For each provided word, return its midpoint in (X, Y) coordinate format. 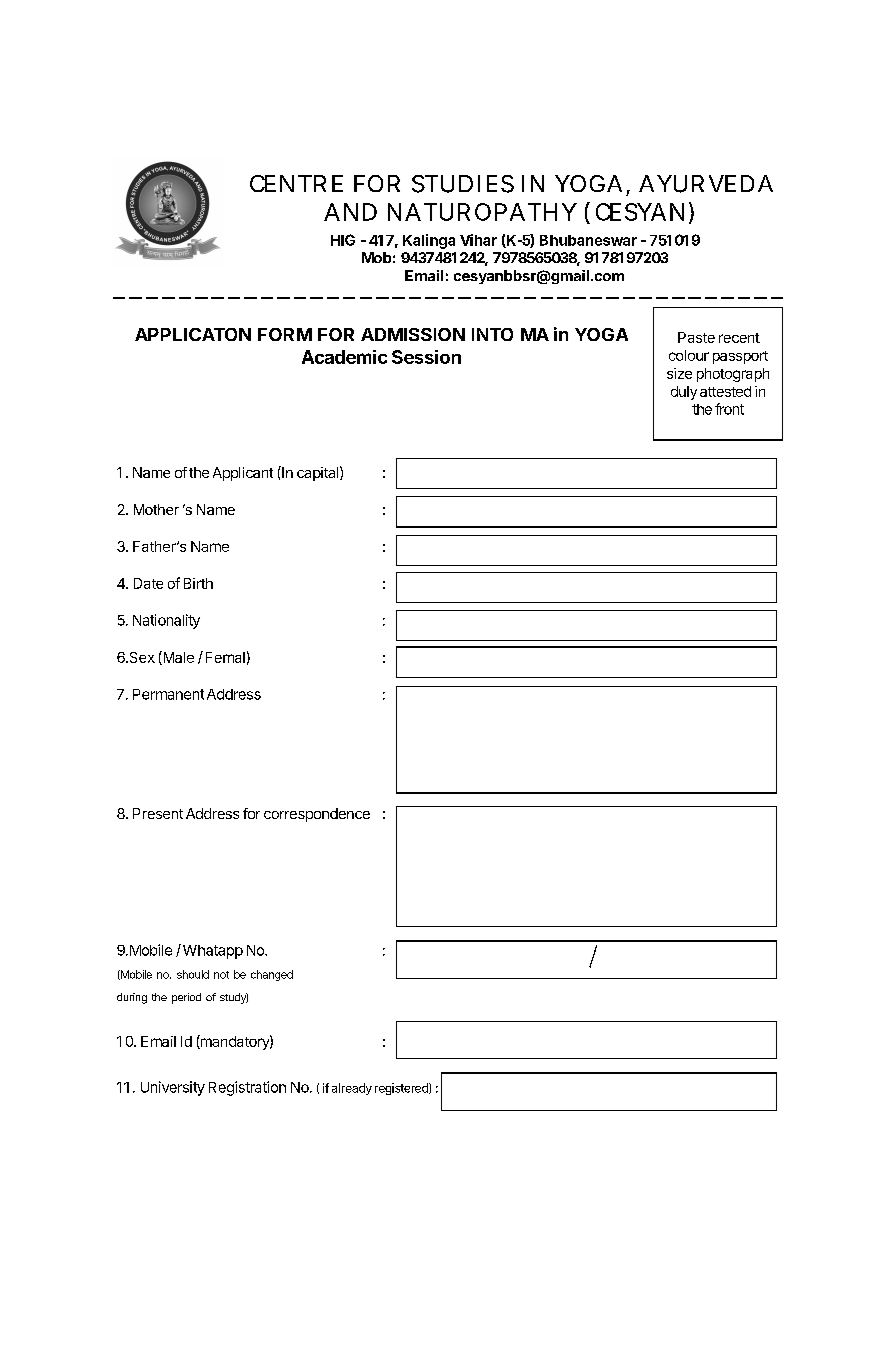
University (173, 1088)
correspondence (317, 815)
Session (426, 357)
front (729, 409)
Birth (198, 583)
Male (177, 658)
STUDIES (463, 184)
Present (158, 813)
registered (402, 1089)
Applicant (243, 474)
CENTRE (296, 183)
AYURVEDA (706, 184)
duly (684, 393)
